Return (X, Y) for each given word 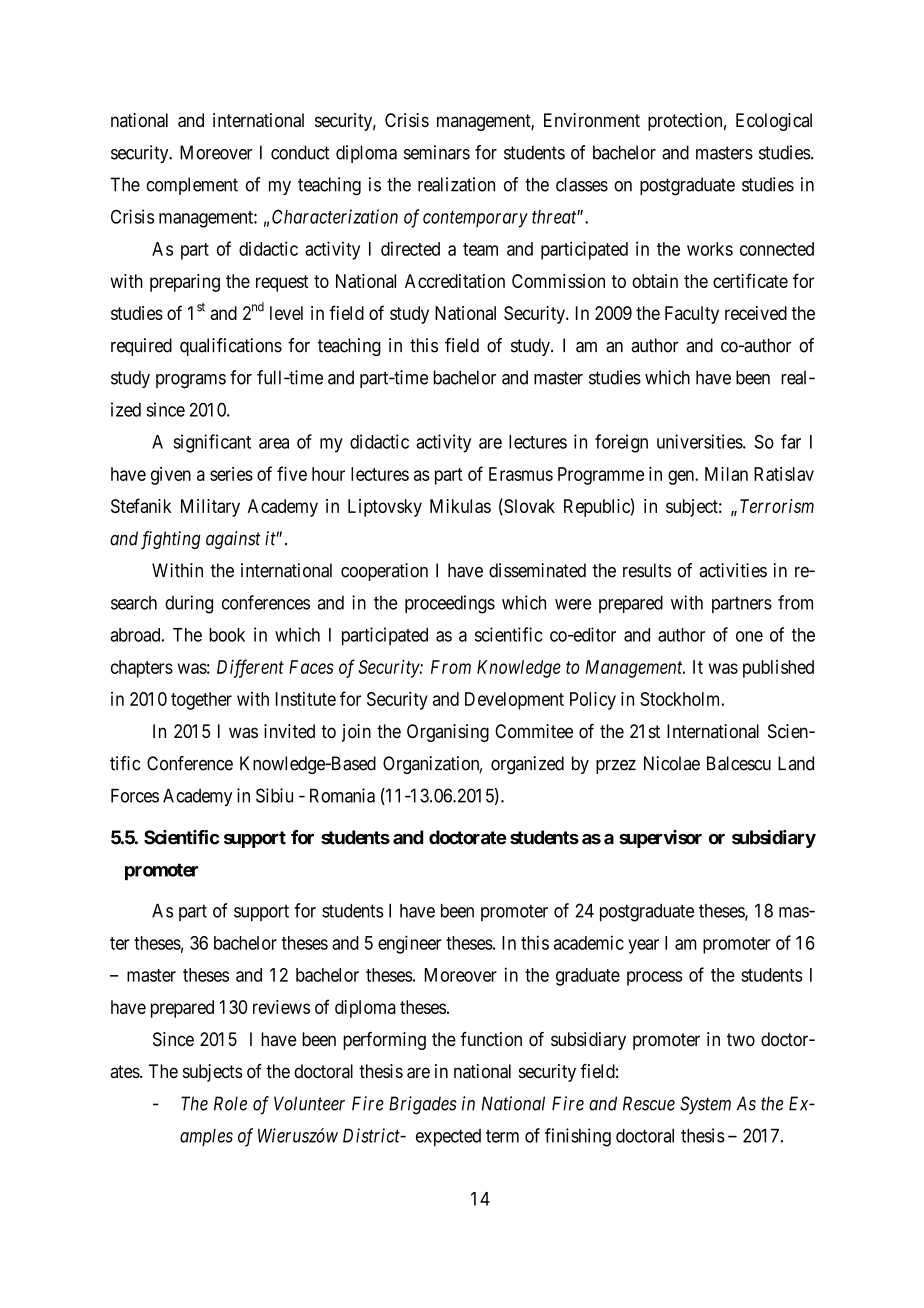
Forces (135, 796)
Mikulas (460, 506)
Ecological (774, 122)
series (231, 474)
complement (192, 186)
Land (796, 763)
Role (230, 1103)
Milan (726, 473)
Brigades (422, 1105)
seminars (437, 152)
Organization (432, 765)
